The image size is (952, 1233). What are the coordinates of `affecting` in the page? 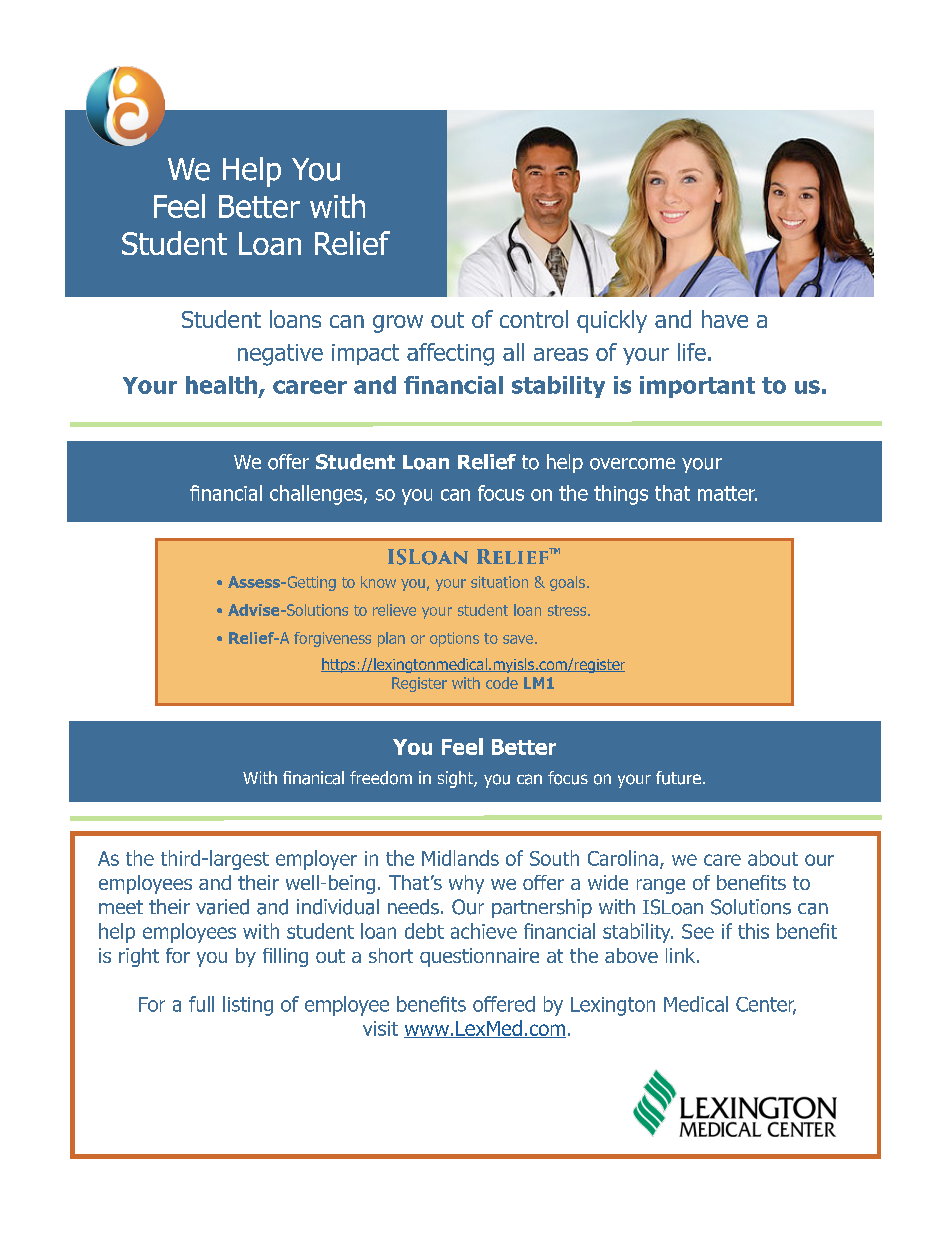 It's located at (450, 354).
